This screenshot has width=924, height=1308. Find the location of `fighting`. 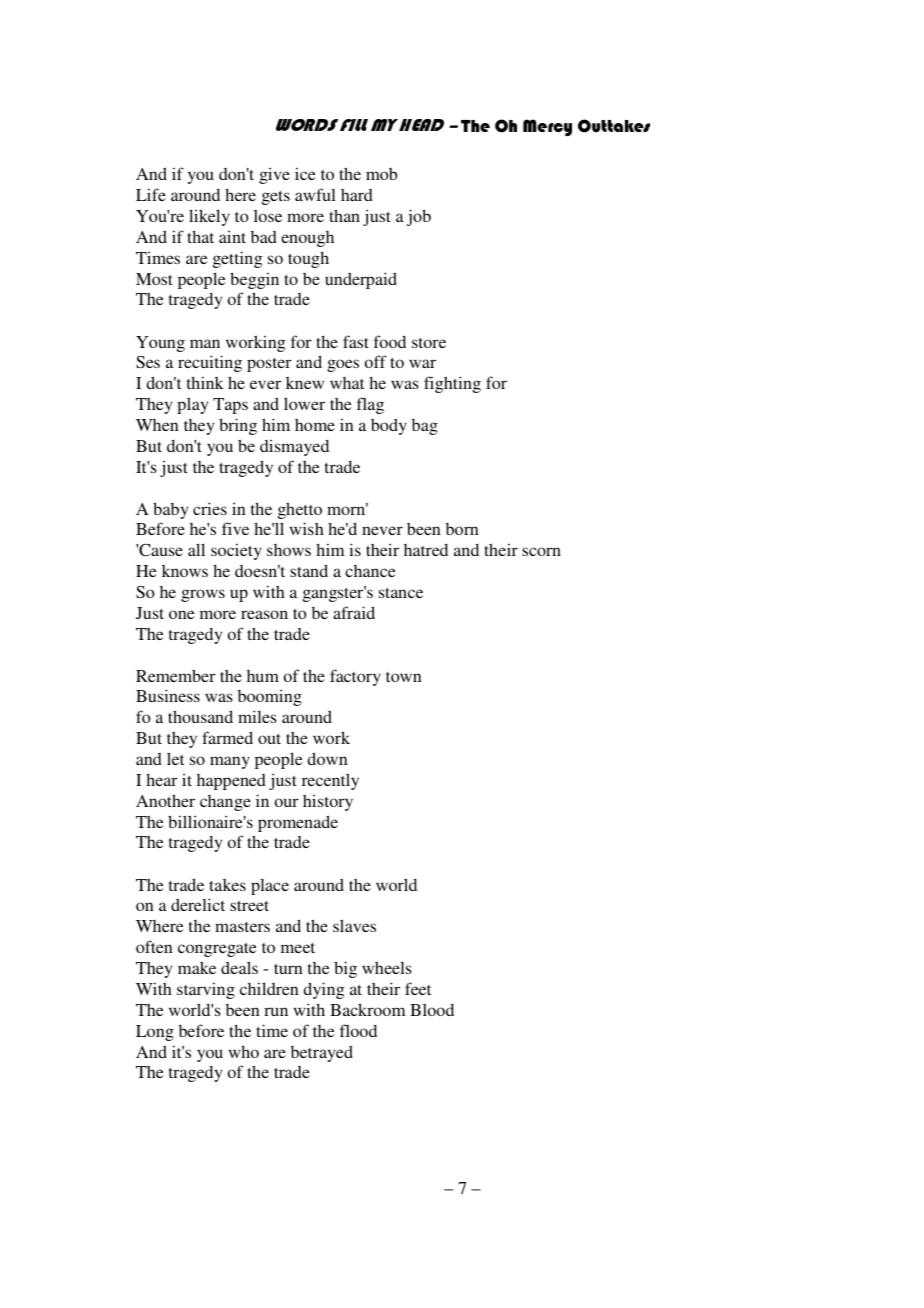

fighting is located at coordinates (452, 384).
